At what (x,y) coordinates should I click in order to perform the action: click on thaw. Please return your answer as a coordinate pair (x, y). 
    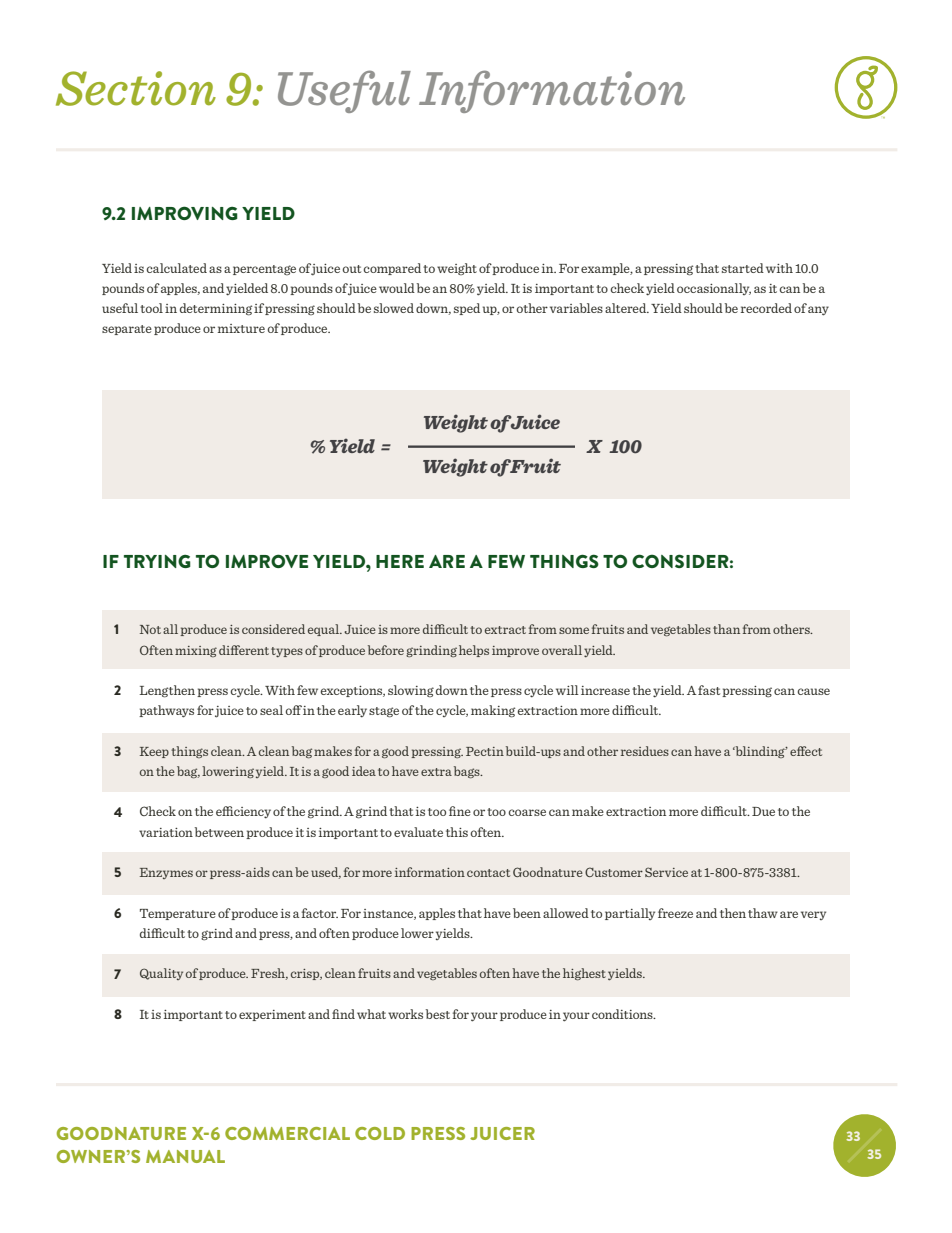
    Looking at the image, I should click on (763, 913).
